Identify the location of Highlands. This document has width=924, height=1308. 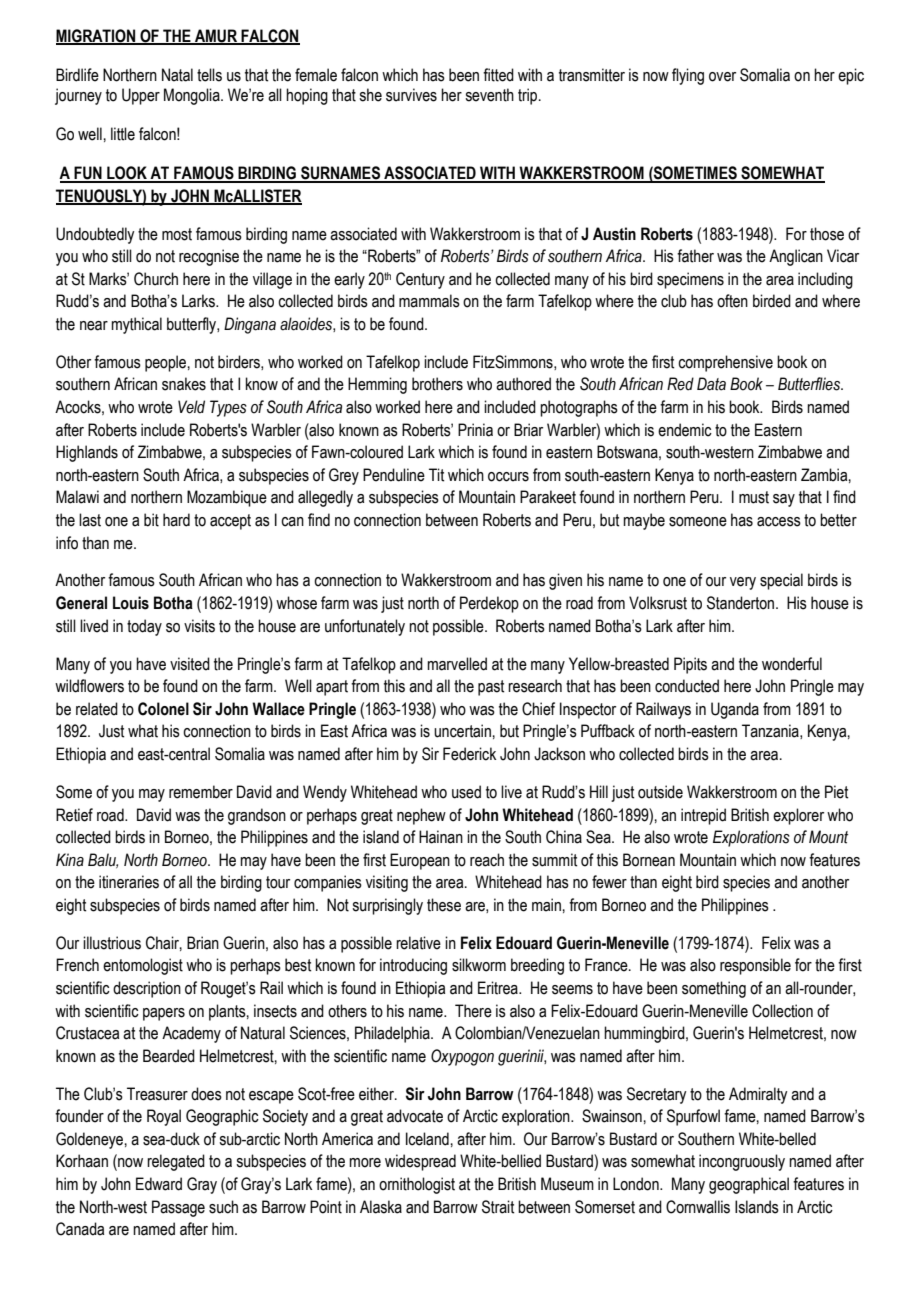
(87, 453).
